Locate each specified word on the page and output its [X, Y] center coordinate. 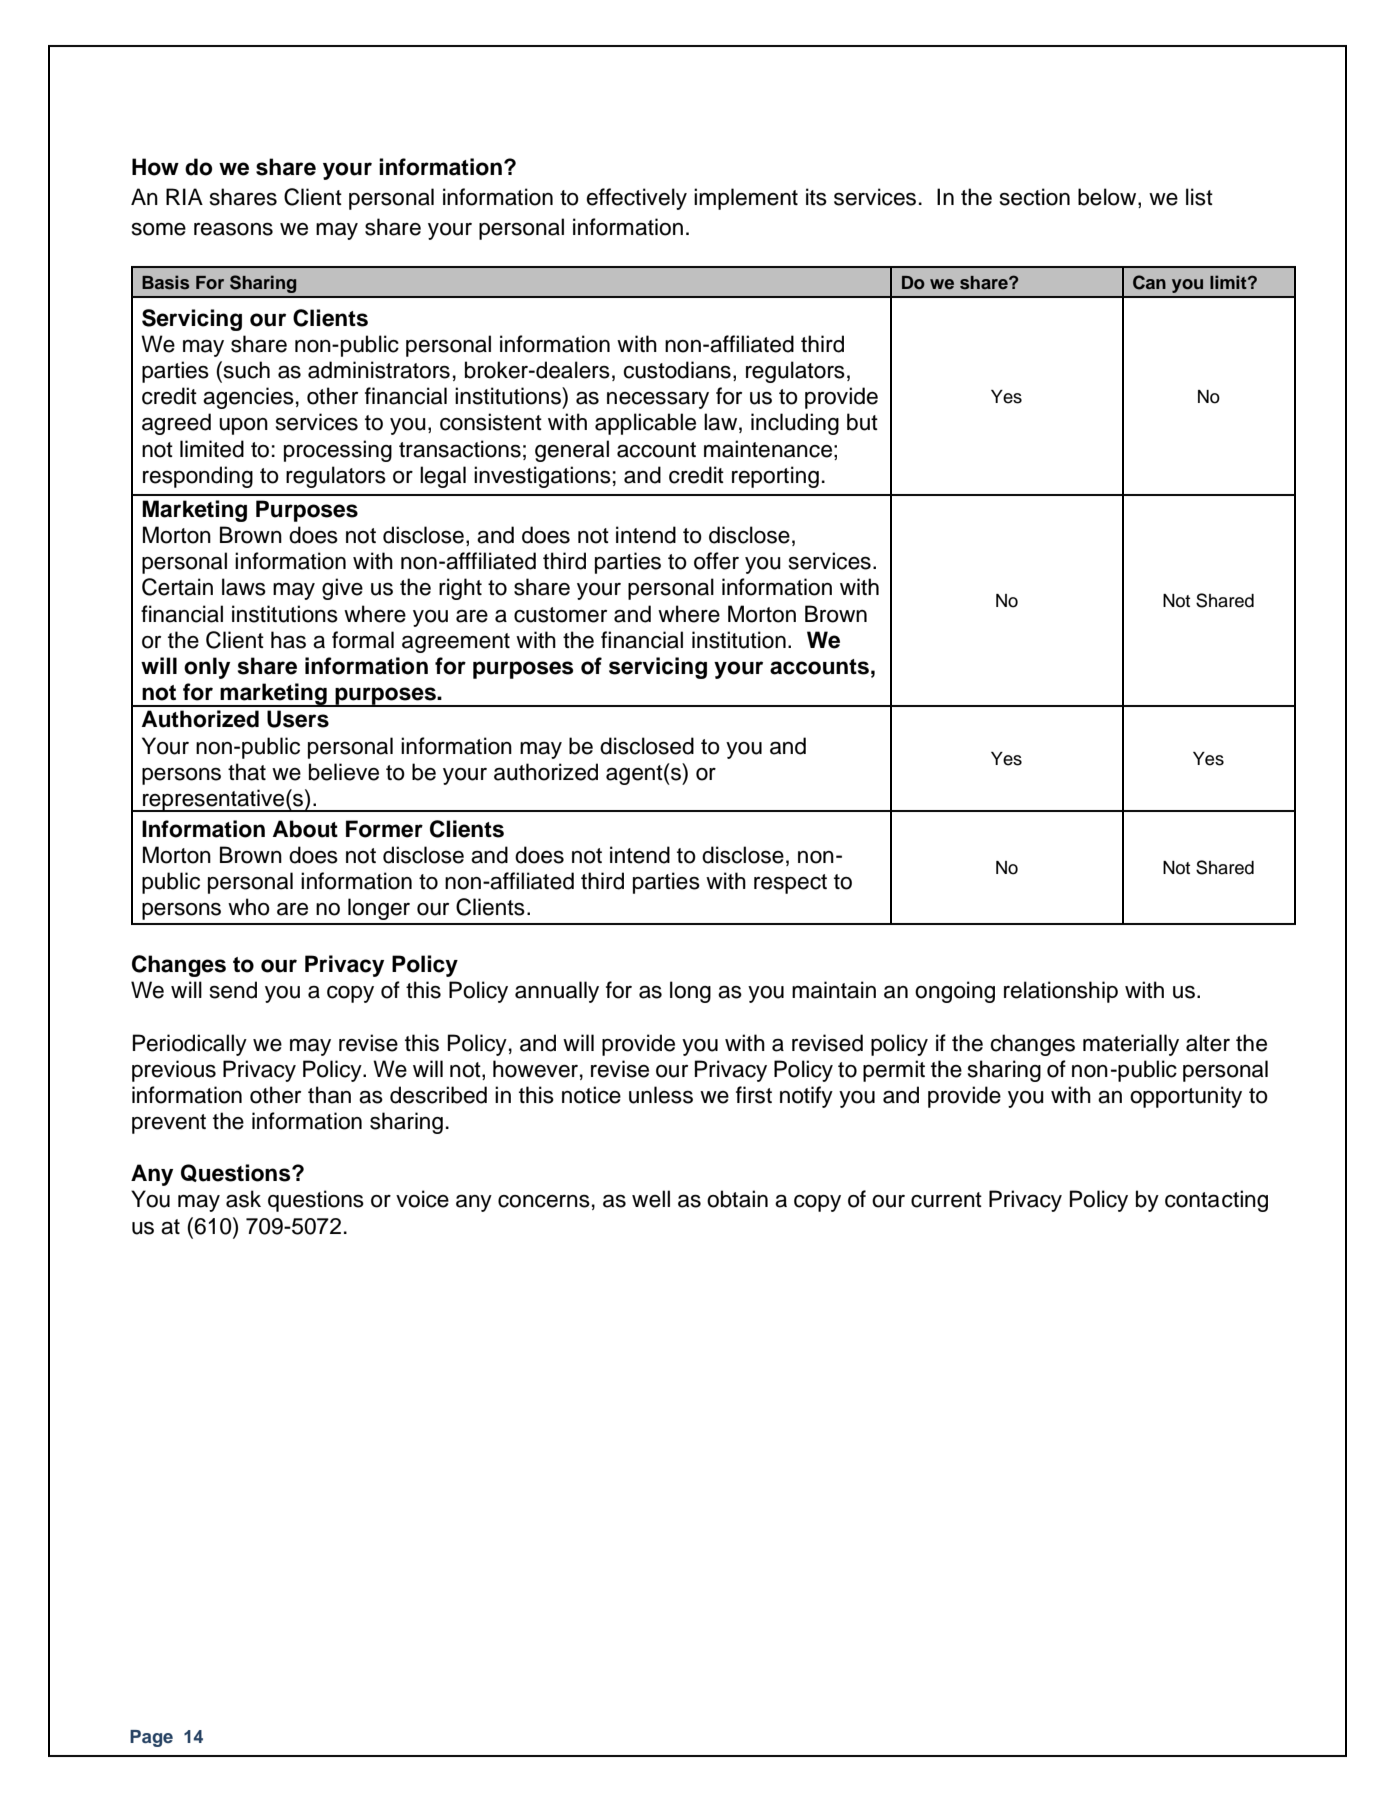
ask [243, 1199]
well [651, 1199]
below [1108, 198]
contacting [1216, 1201]
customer [560, 615]
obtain [737, 1199]
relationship [1061, 992]
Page [151, 1738]
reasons [233, 229]
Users [298, 719]
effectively [636, 199]
